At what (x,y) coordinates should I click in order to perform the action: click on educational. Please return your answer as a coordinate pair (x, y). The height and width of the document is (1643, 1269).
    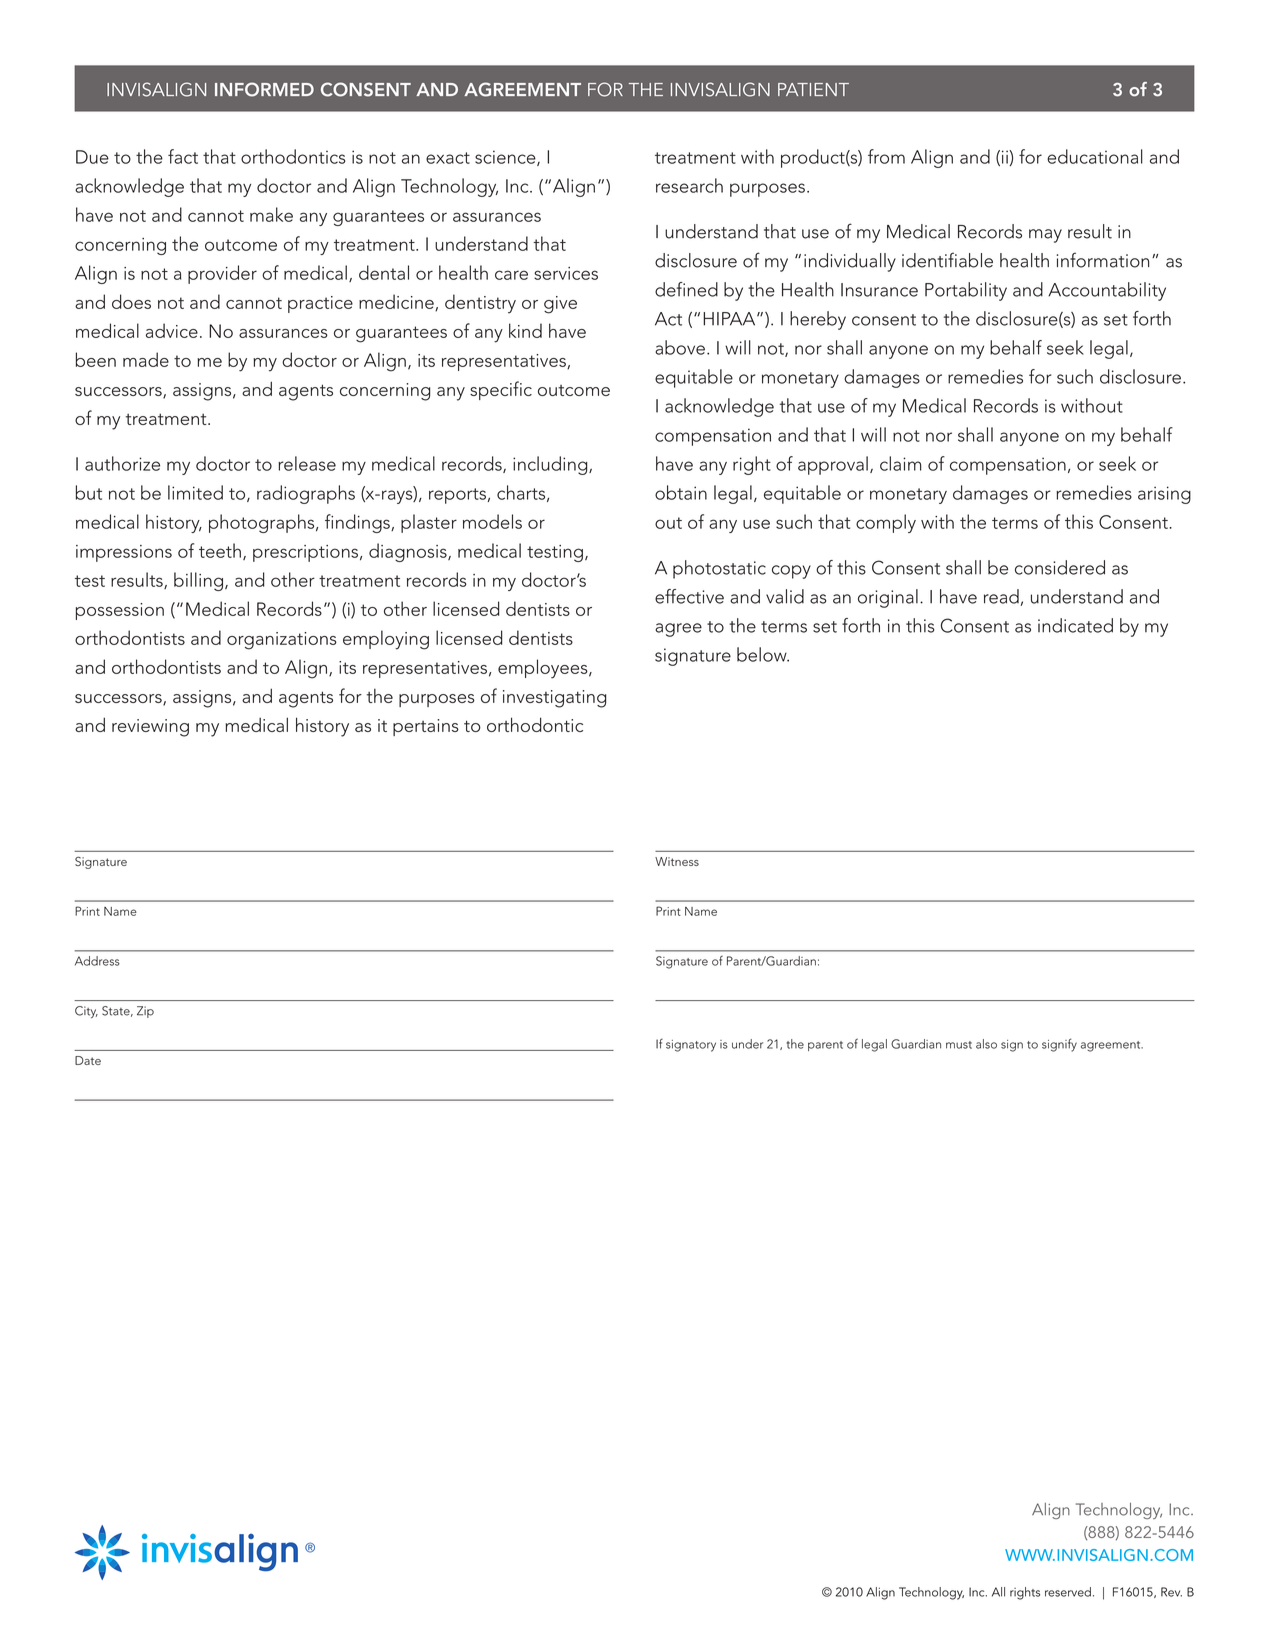
    Looking at the image, I should click on (1095, 156).
